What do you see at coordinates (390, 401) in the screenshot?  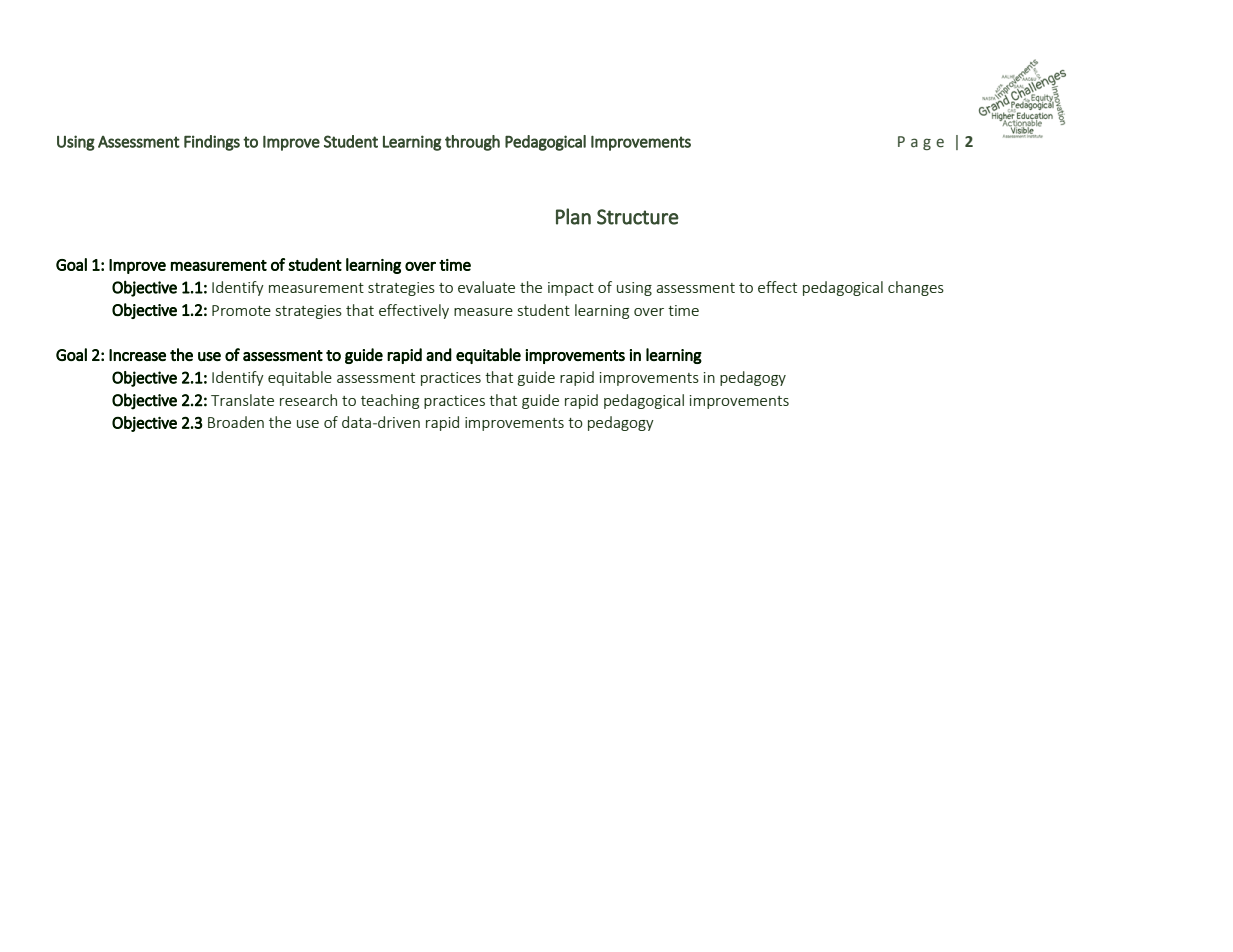 I see `teaching` at bounding box center [390, 401].
